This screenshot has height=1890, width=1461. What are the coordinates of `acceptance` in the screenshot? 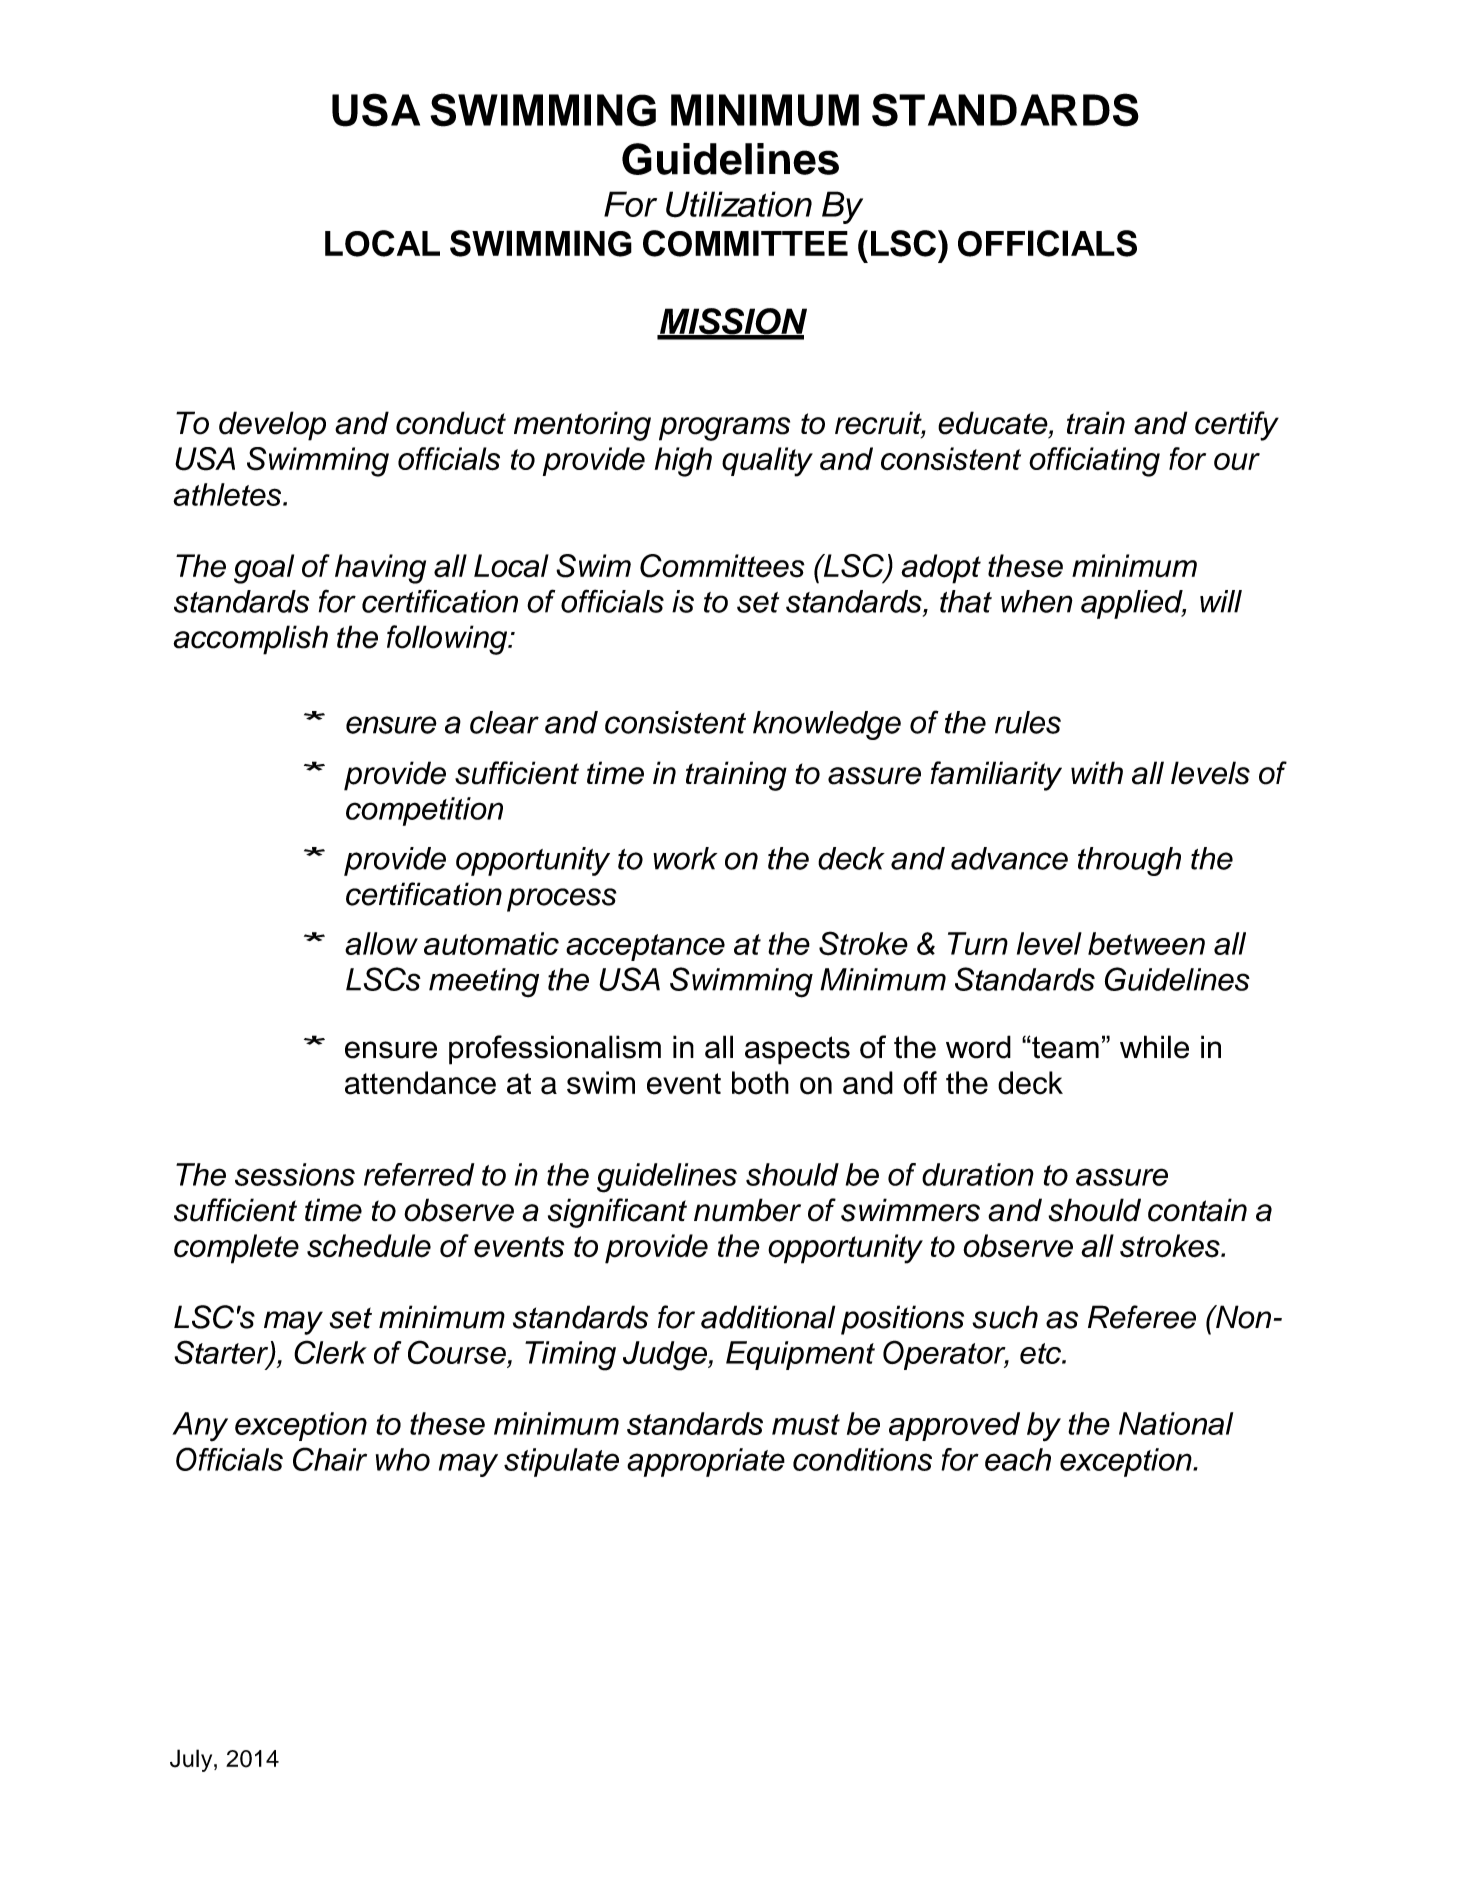 It's located at (645, 947).
